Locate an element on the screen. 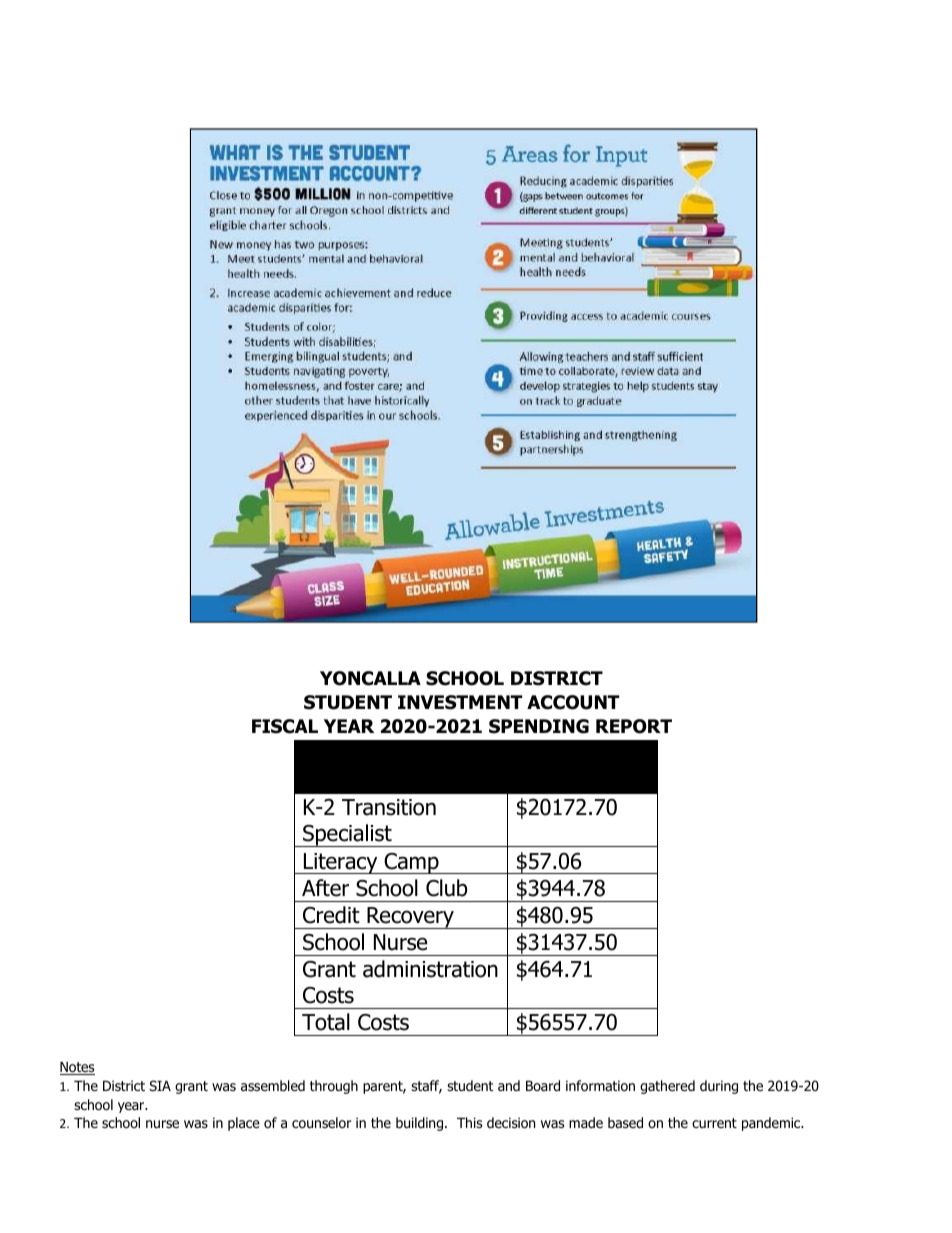 This screenshot has width=952, height=1233. Total is located at coordinates (326, 1022).
